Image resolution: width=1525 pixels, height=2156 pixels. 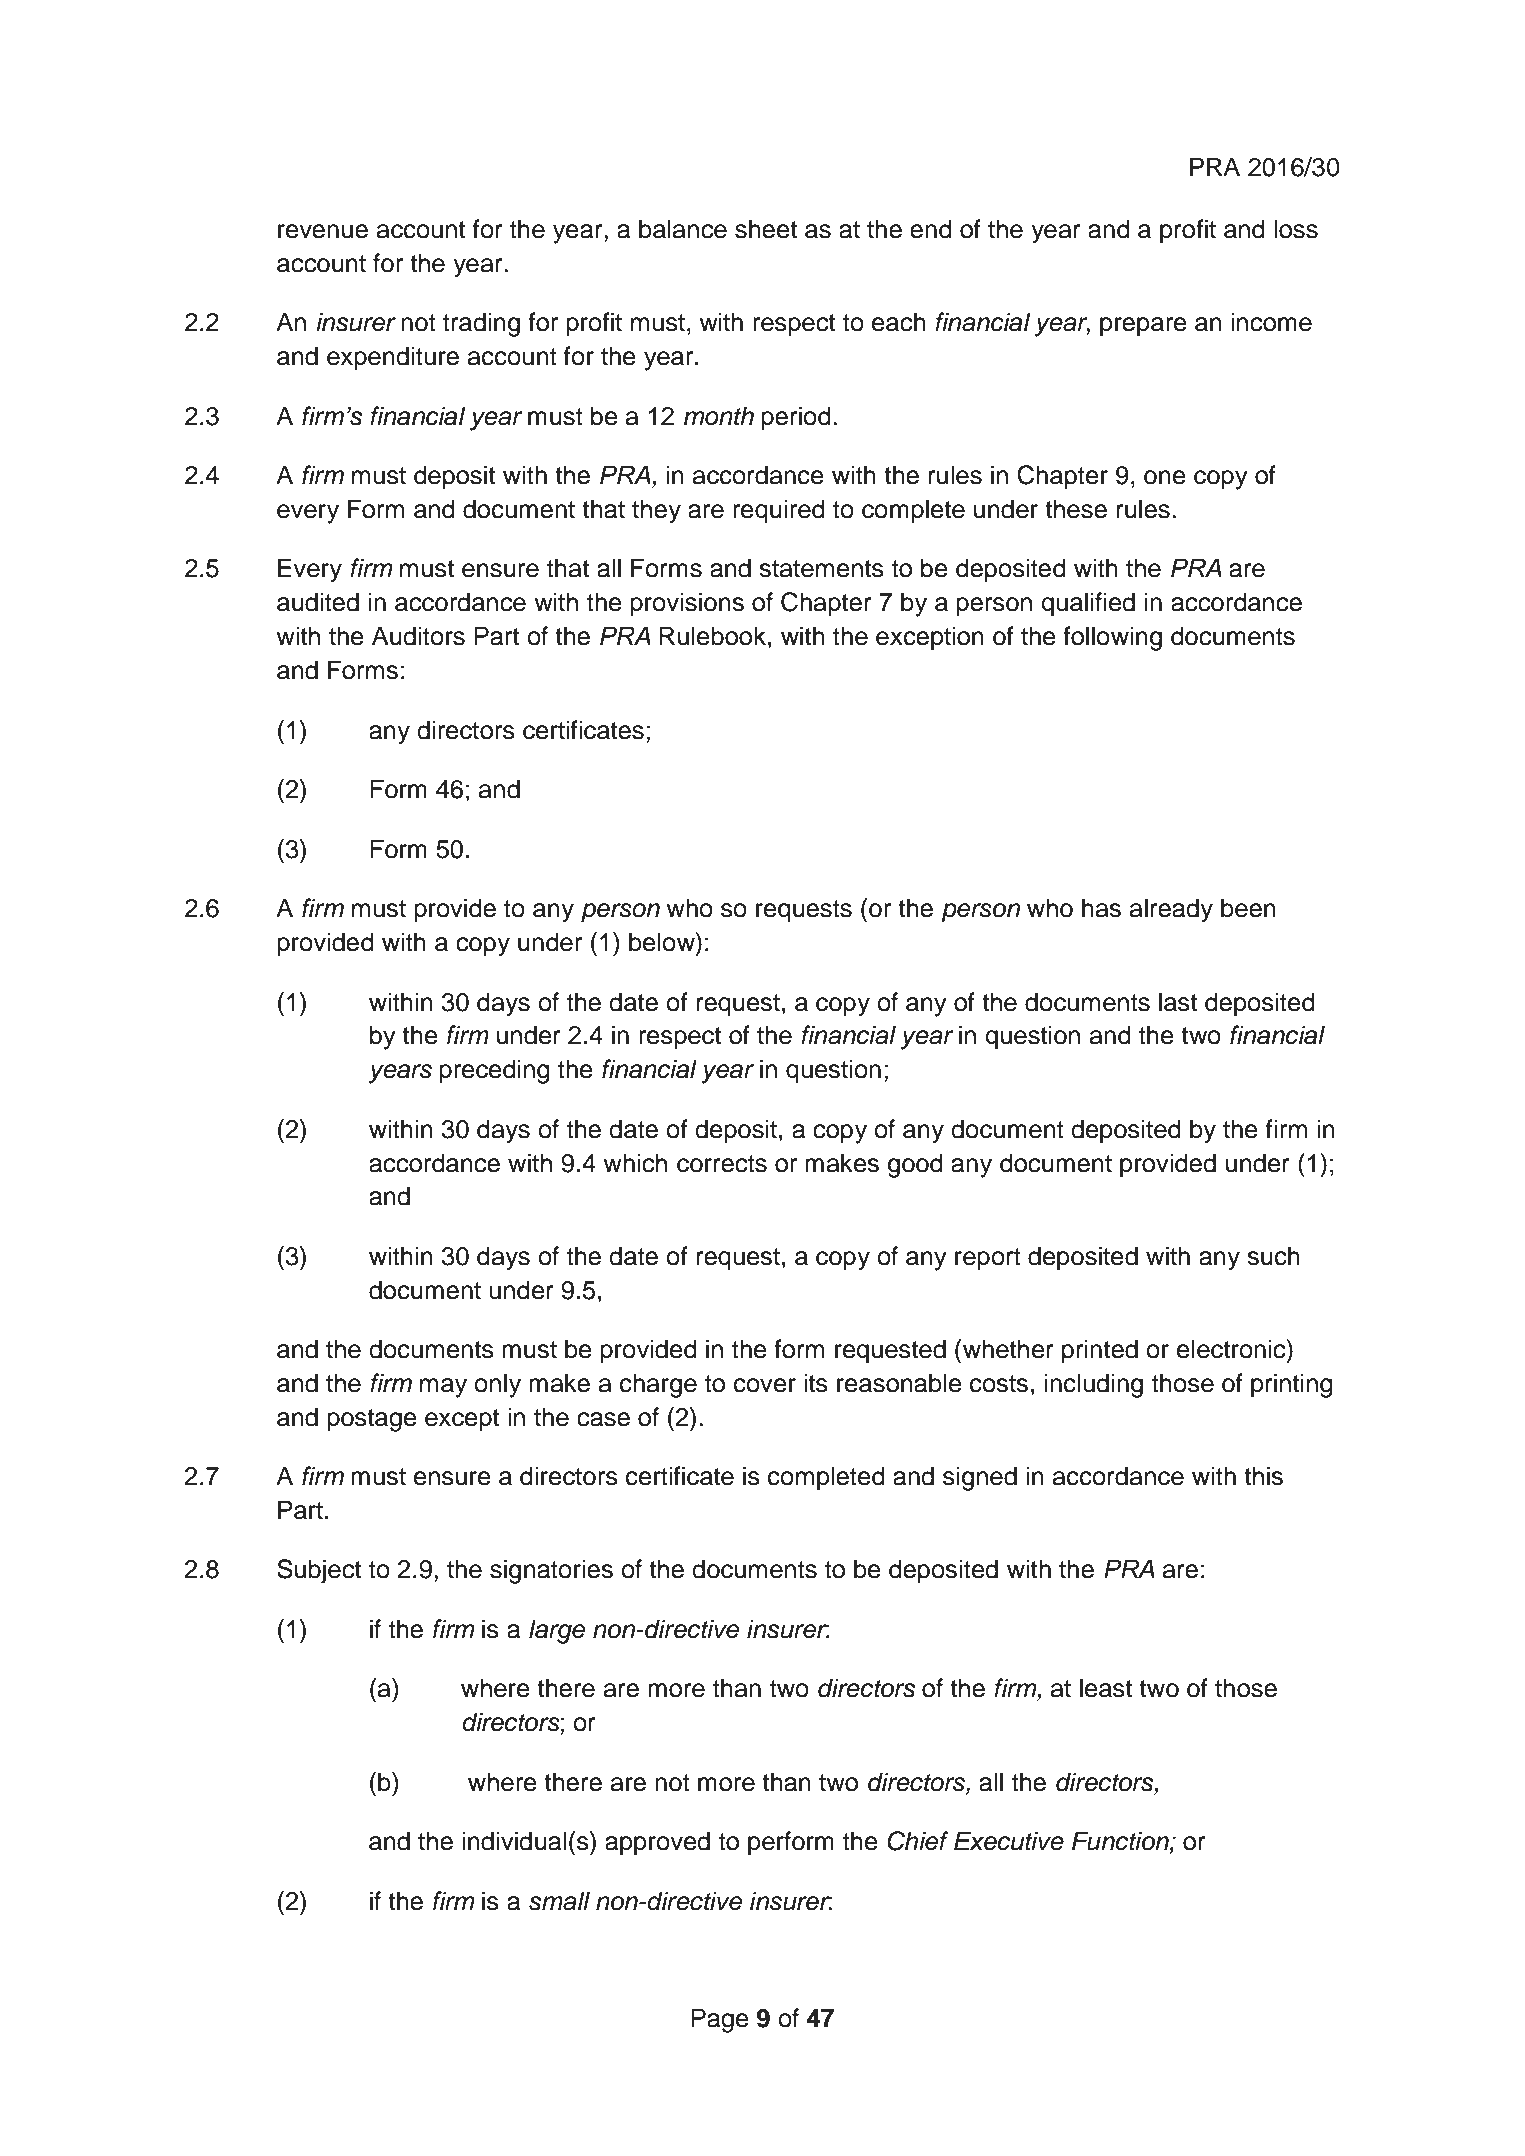 I want to click on Page, so click(x=720, y=2020).
